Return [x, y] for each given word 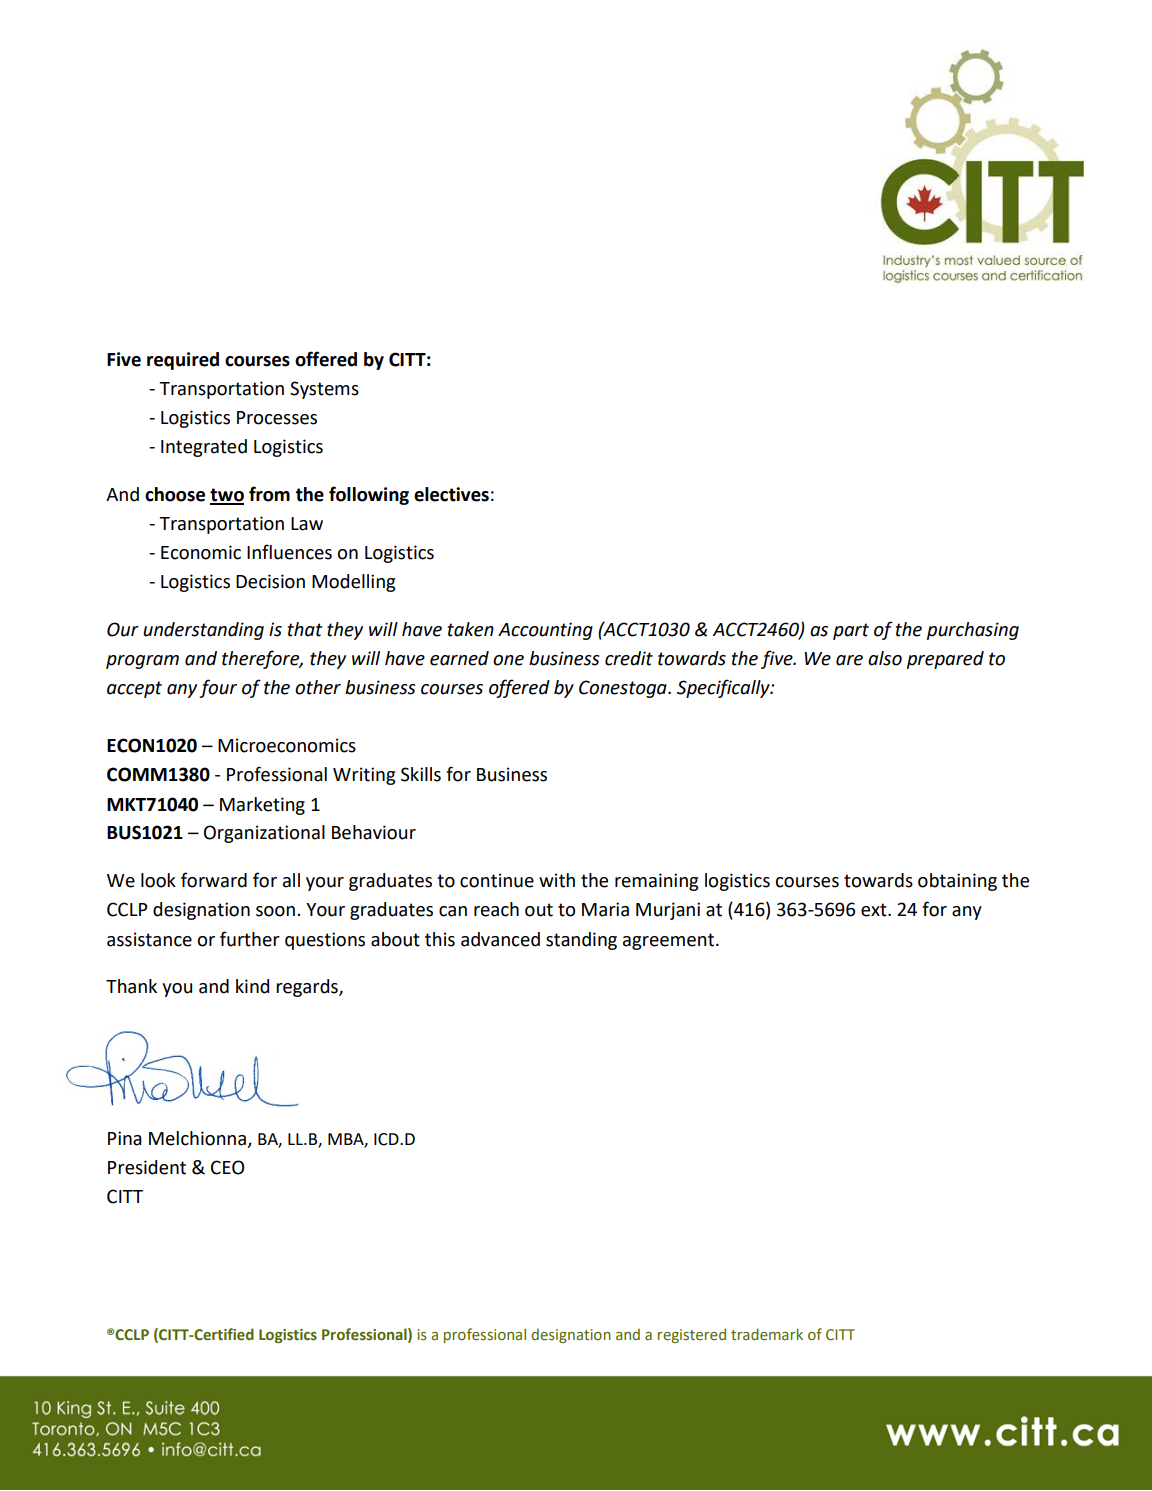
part [851, 631]
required [183, 361]
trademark [767, 1334]
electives [451, 494]
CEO [228, 1167]
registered [692, 1335]
